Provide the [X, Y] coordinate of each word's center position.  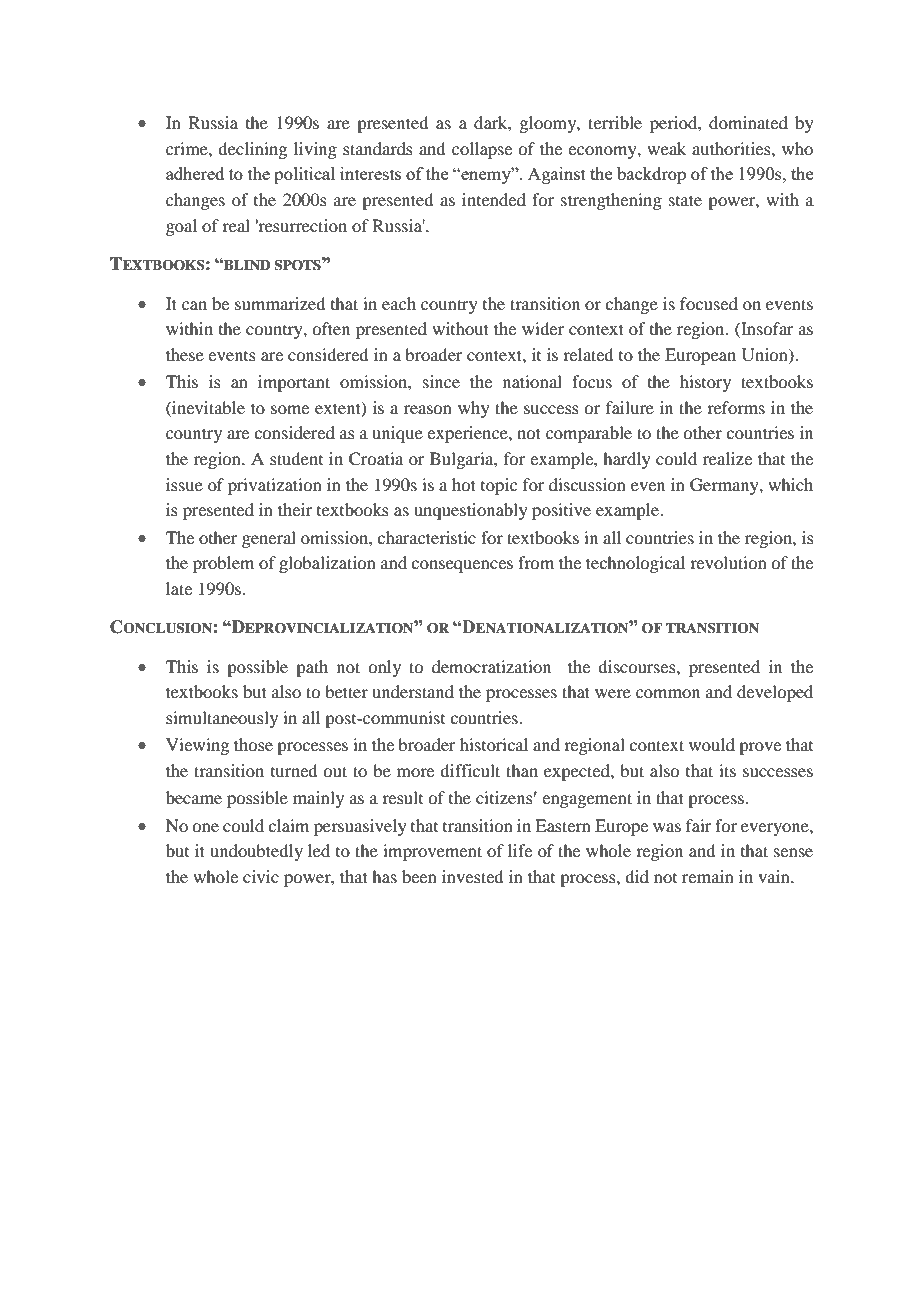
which [790, 484]
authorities [732, 148]
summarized [280, 303]
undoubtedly [256, 852]
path [312, 668]
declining [252, 150]
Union [766, 355]
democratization [491, 666]
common [668, 693]
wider [543, 328]
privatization [275, 486]
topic [499, 486]
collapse [482, 150]
